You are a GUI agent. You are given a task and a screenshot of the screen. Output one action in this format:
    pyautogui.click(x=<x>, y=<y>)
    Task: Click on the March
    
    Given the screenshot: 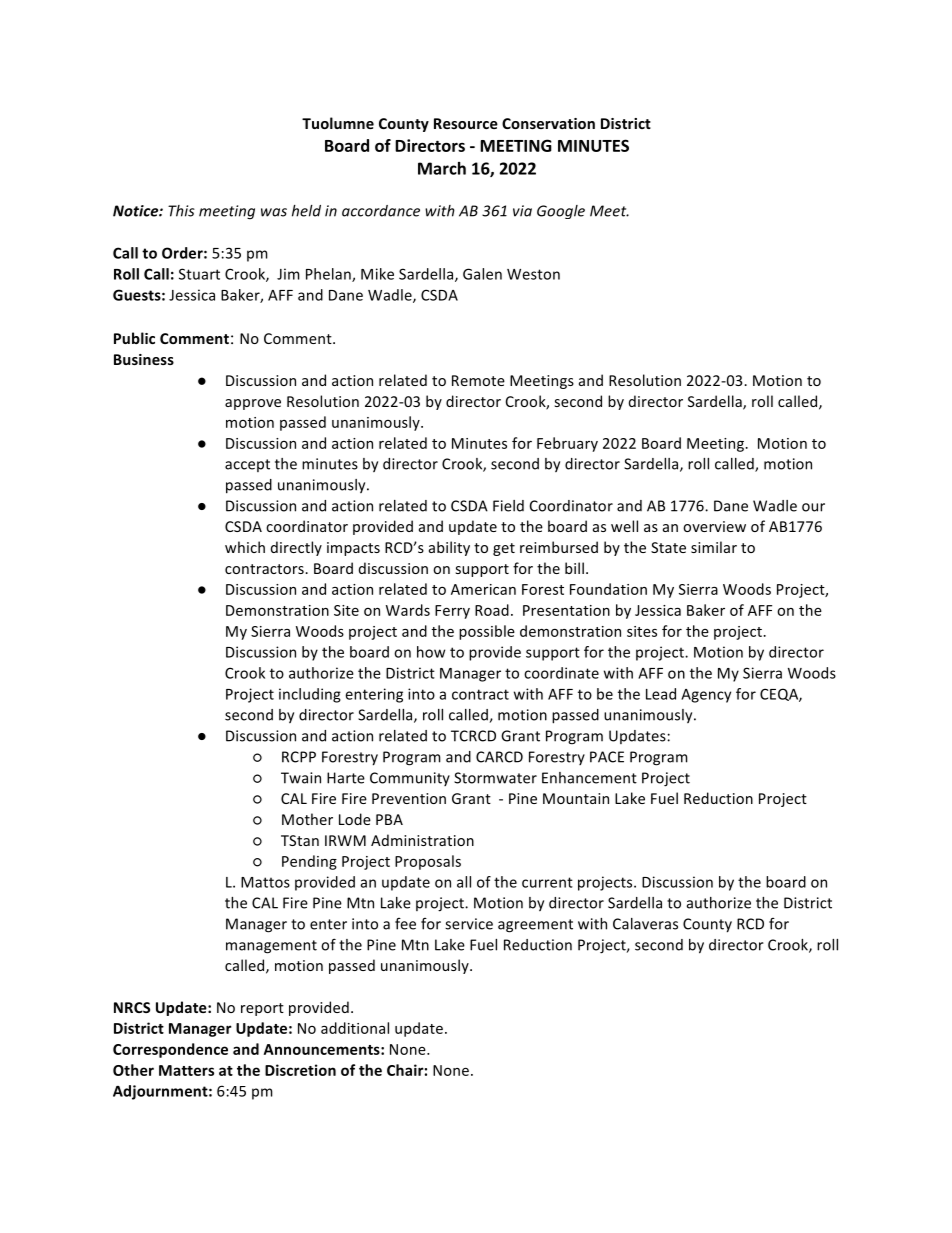 What is the action you would take?
    pyautogui.click(x=442, y=168)
